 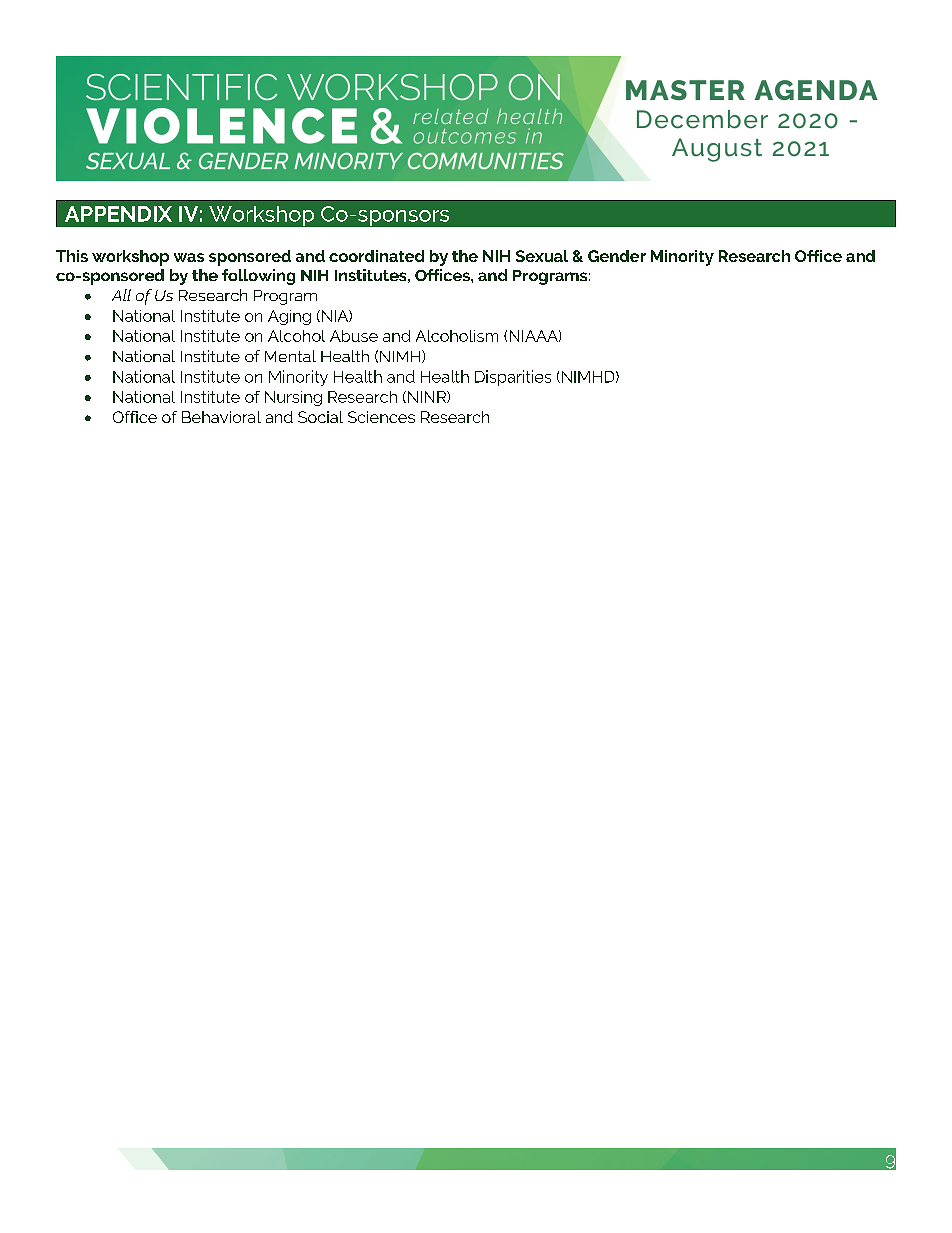 What do you see at coordinates (289, 317) in the screenshot?
I see `Aging` at bounding box center [289, 317].
